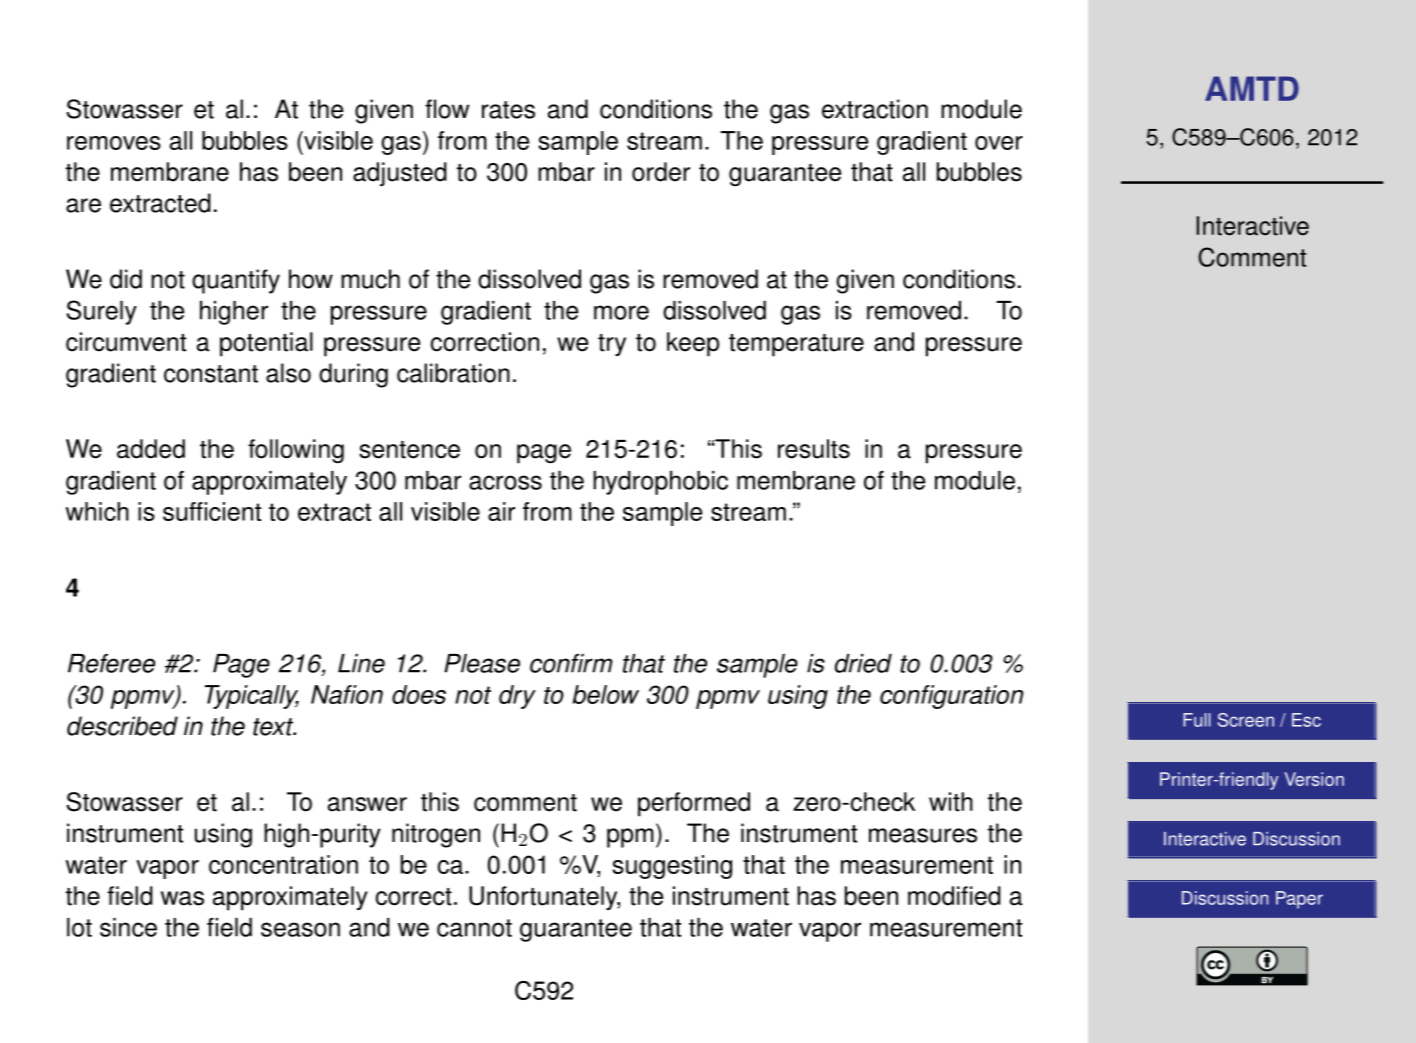 This page has width=1416, height=1043. Describe the element at coordinates (1197, 720) in the page. I see `Full` at that location.
